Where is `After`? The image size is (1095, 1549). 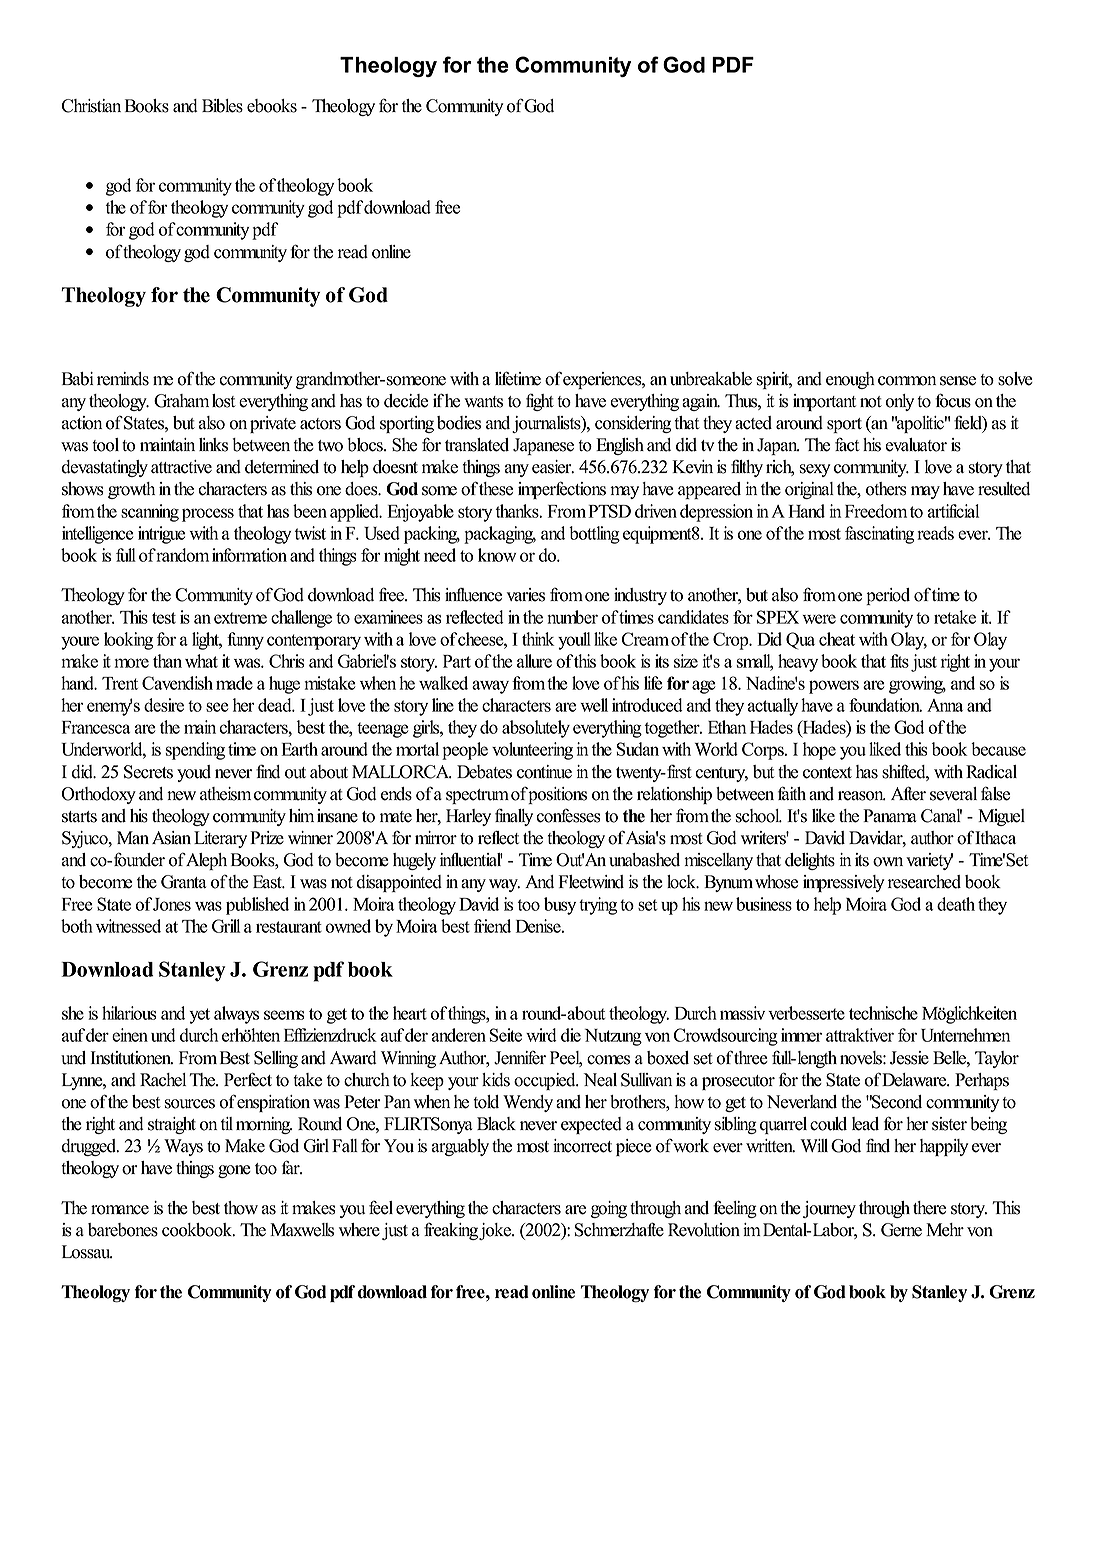
After is located at coordinates (908, 793).
